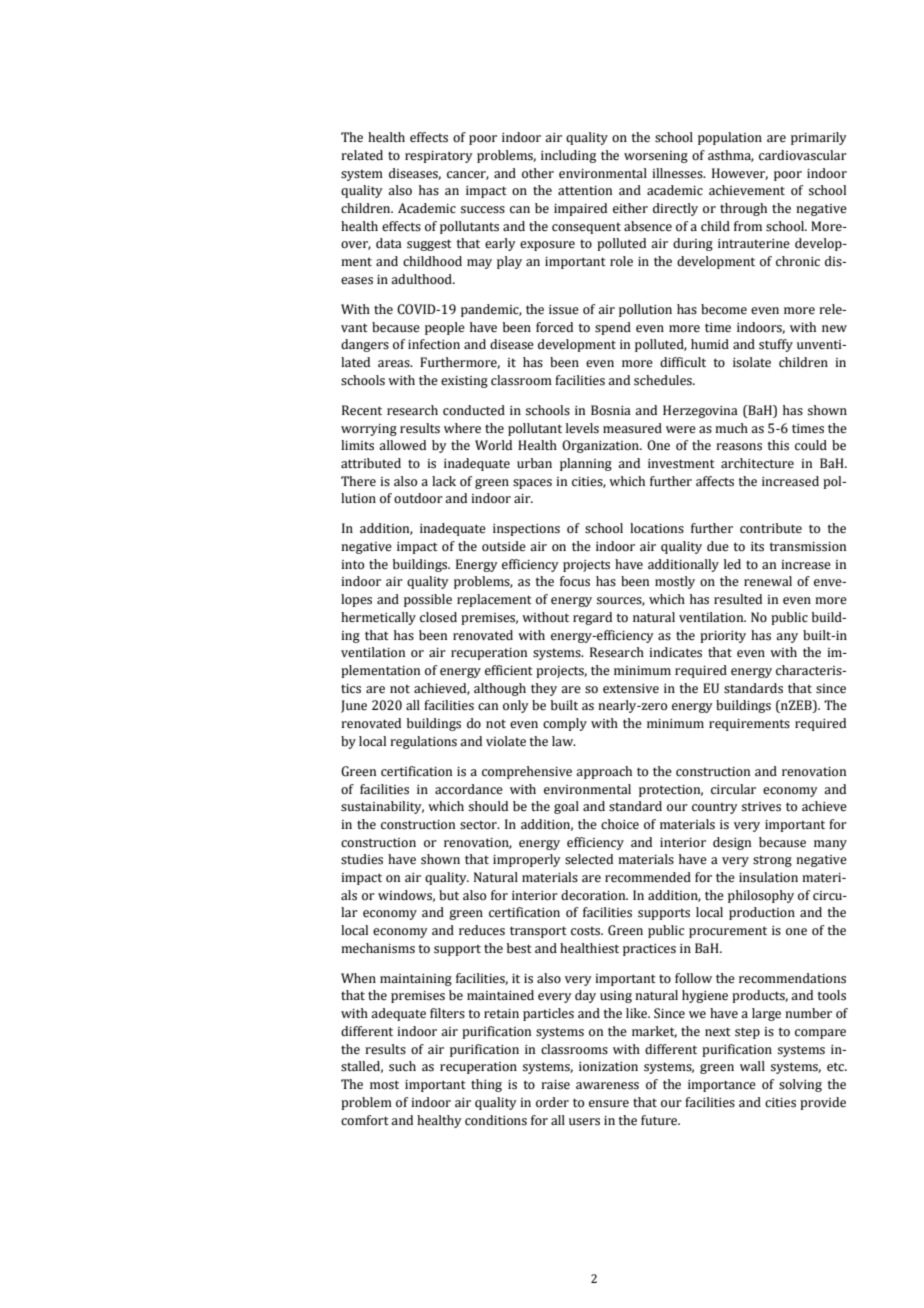 The image size is (924, 1308). What do you see at coordinates (607, 1086) in the screenshot?
I see `awareness` at bounding box center [607, 1086].
